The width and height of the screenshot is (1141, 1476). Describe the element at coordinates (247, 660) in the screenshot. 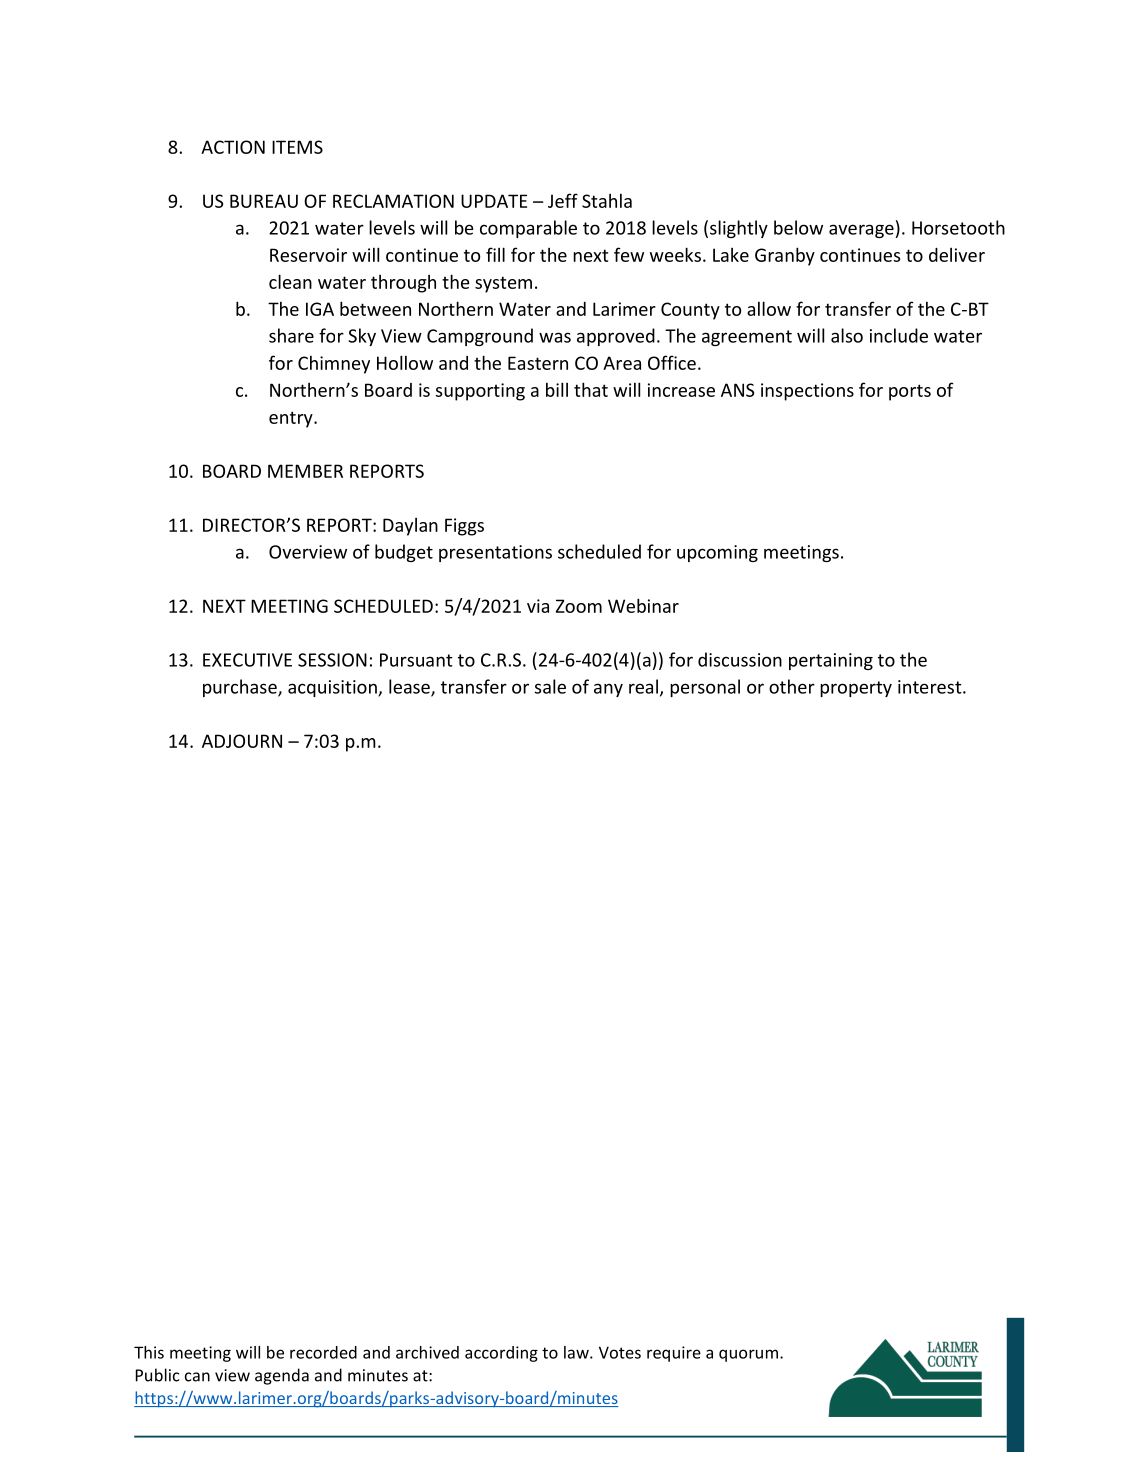

I see `EXECUTIVE` at that location.
